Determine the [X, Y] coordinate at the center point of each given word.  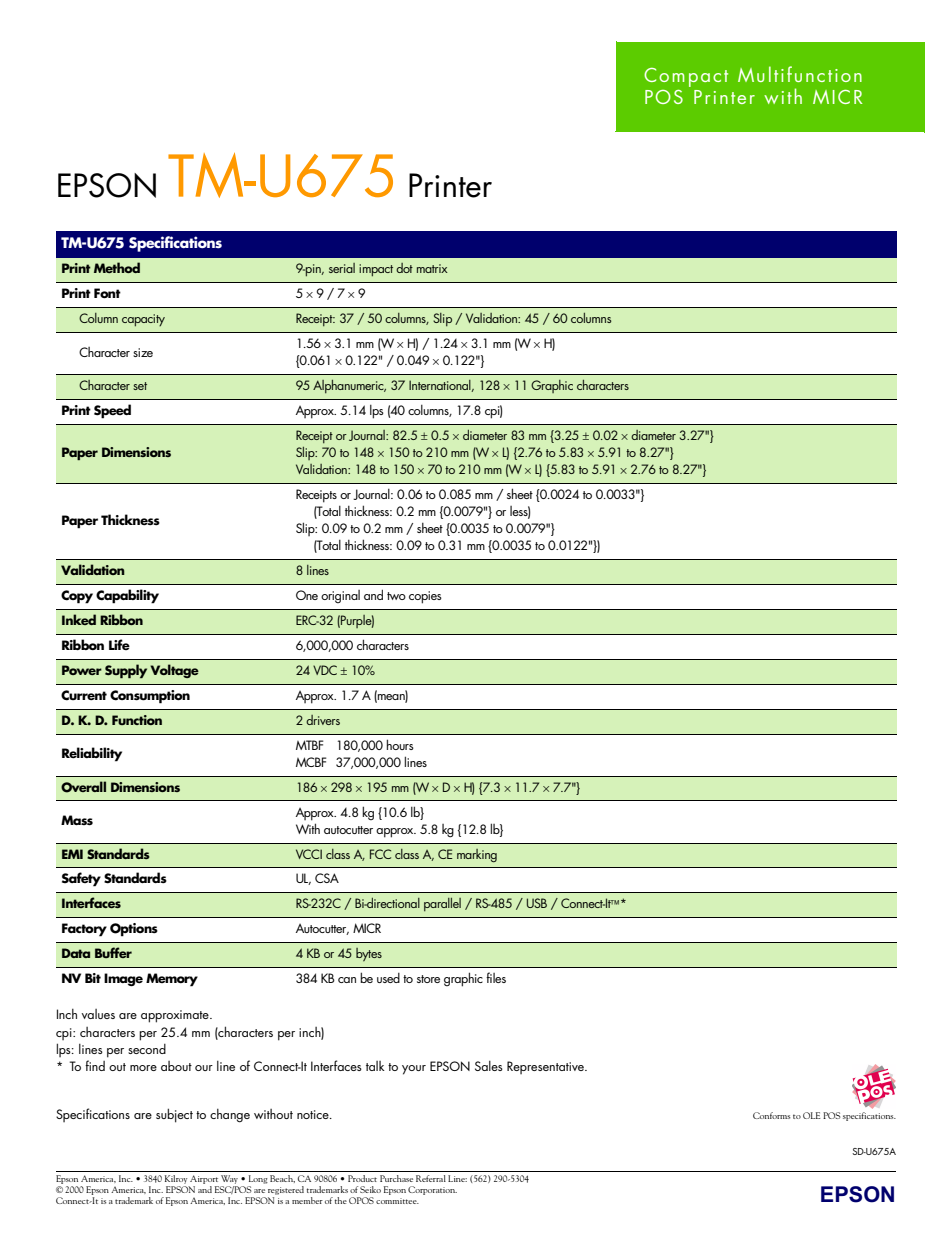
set [140, 386]
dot [404, 268]
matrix [432, 268]
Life [119, 644]
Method [117, 267]
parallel [442, 904]
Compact [686, 77]
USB [537, 903]
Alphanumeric [349, 386]
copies [425, 597]
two [396, 596]
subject [174, 1115]
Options [134, 930]
